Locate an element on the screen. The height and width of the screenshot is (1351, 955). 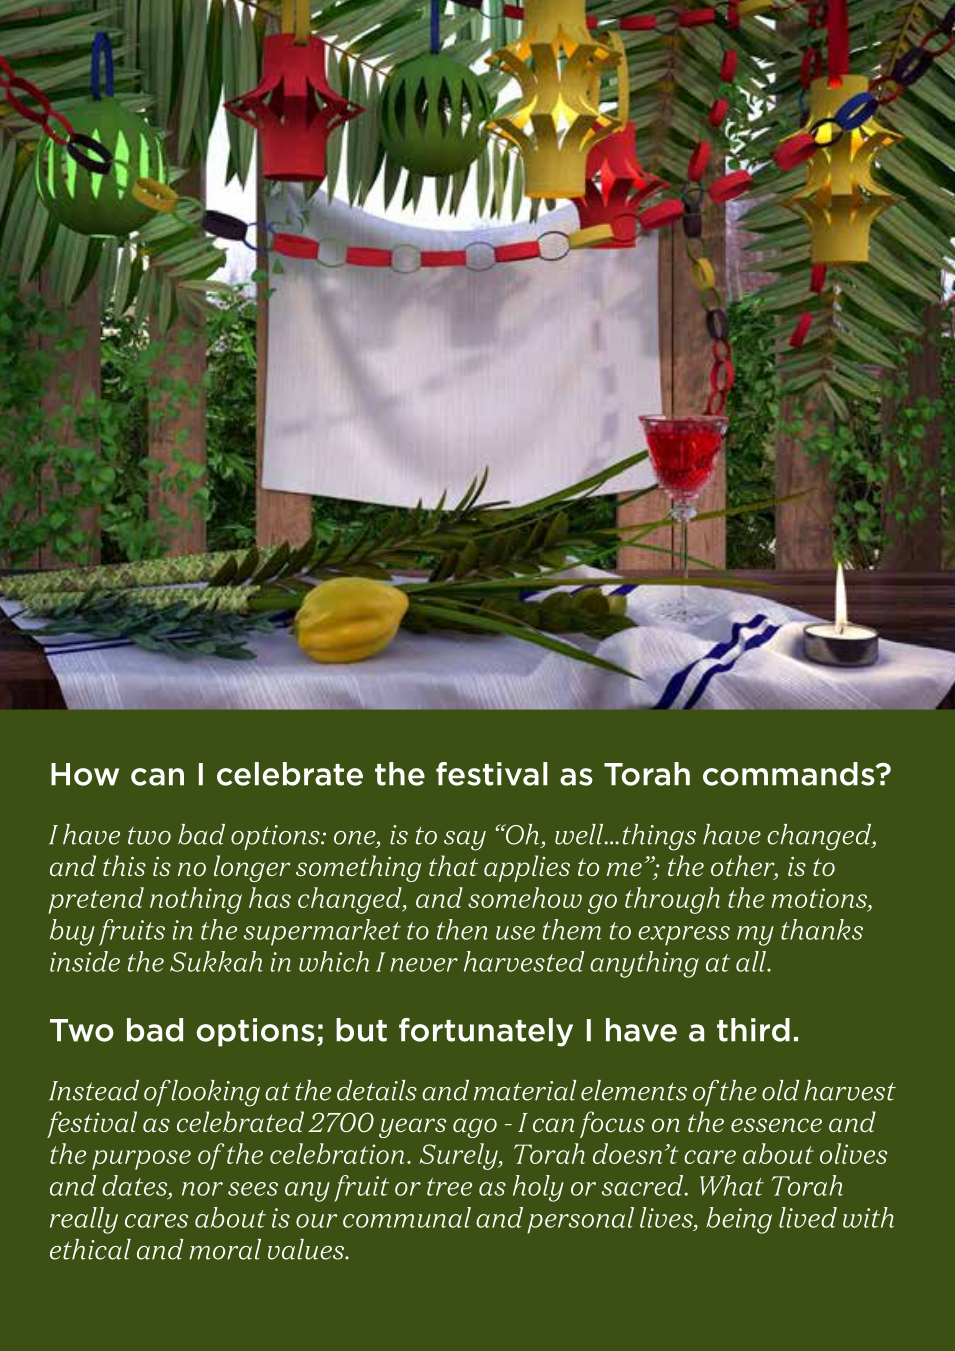
Sukkah is located at coordinates (216, 961).
